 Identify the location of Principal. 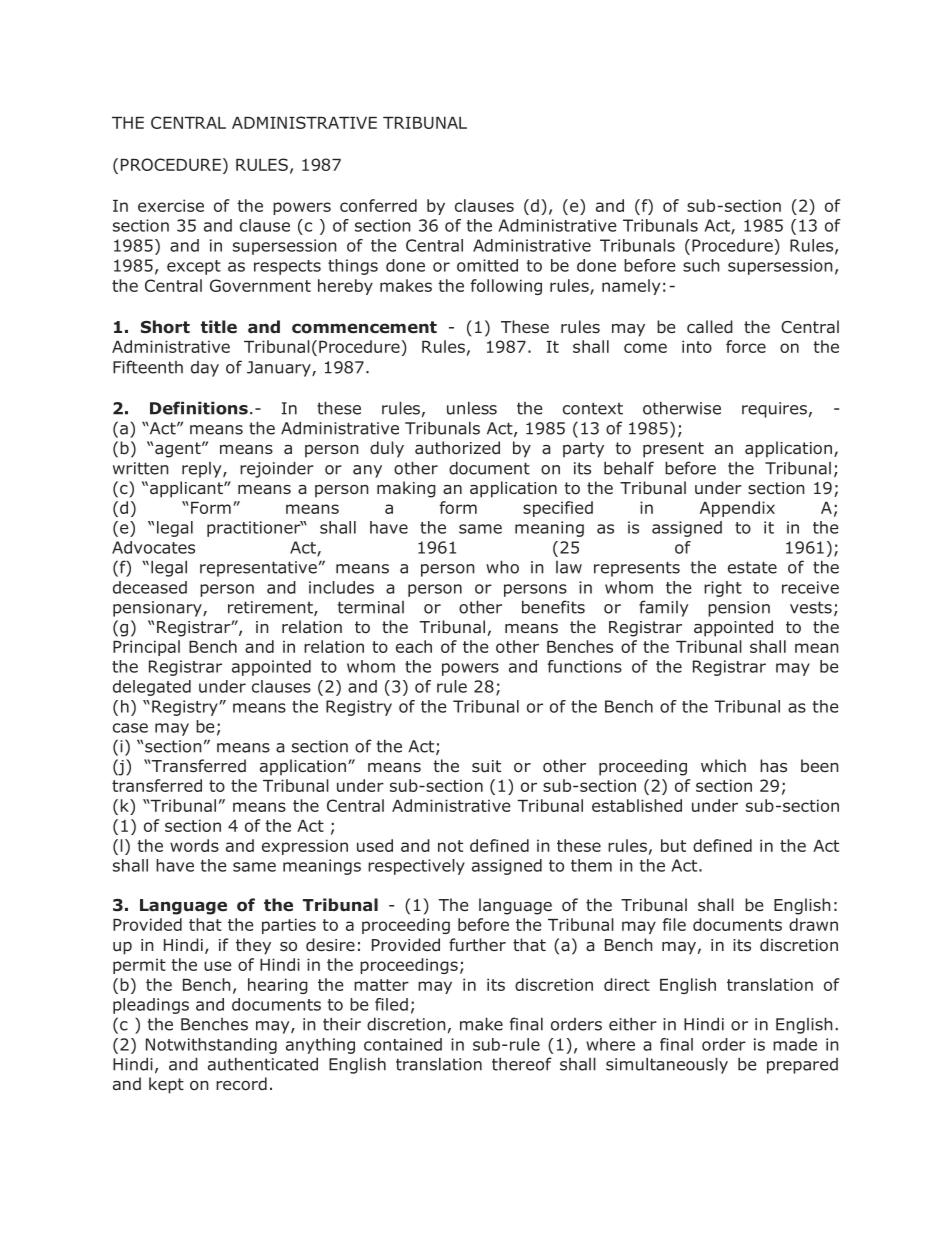
(146, 648).
